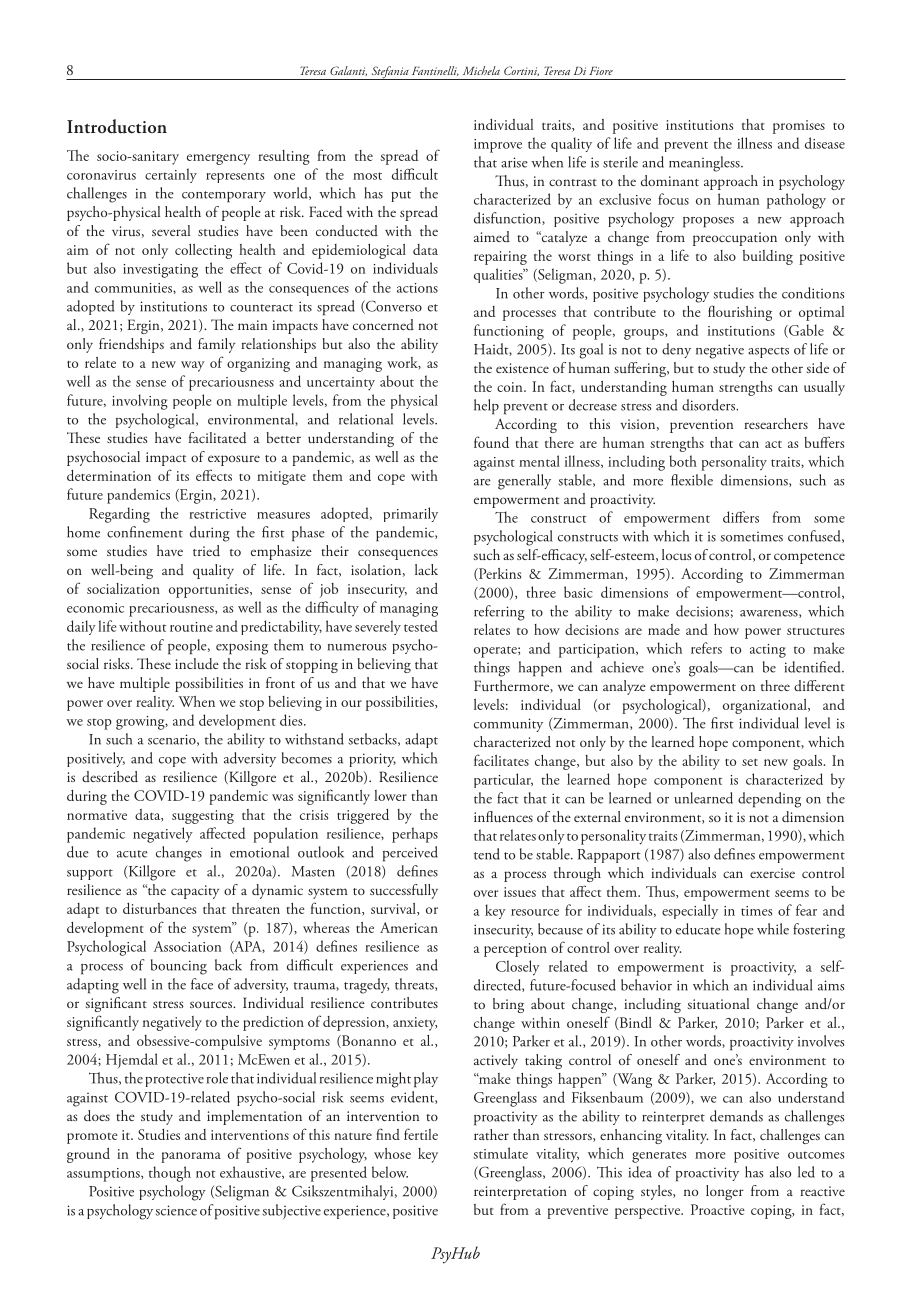 Image resolution: width=924 pixels, height=1308 pixels. I want to click on promises, so click(799, 127).
